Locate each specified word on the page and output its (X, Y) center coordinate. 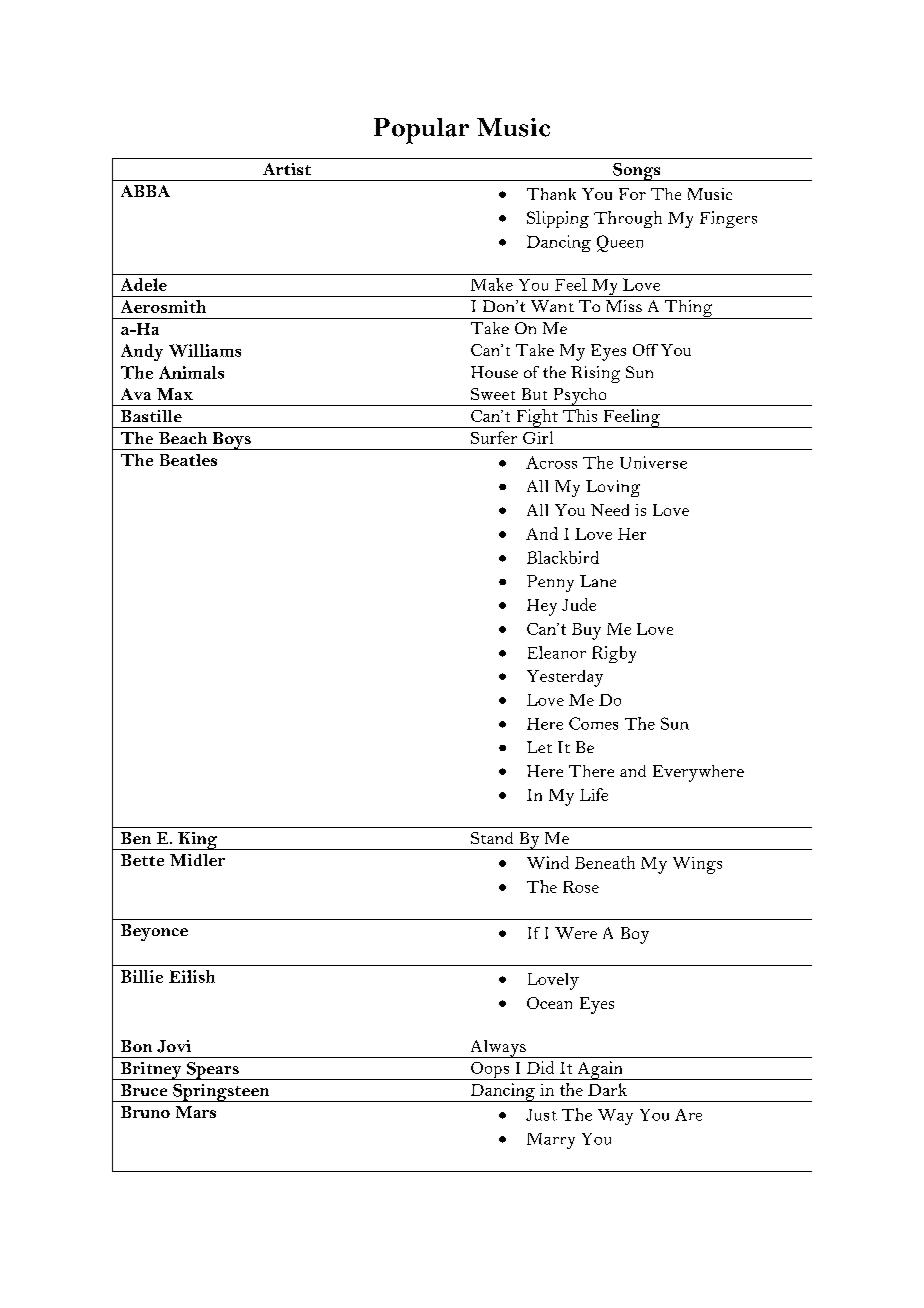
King (198, 841)
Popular (421, 131)
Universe (653, 462)
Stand (492, 838)
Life (594, 794)
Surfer (494, 437)
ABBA (145, 191)
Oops (490, 1071)
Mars (196, 1112)
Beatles (188, 460)
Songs (637, 172)
